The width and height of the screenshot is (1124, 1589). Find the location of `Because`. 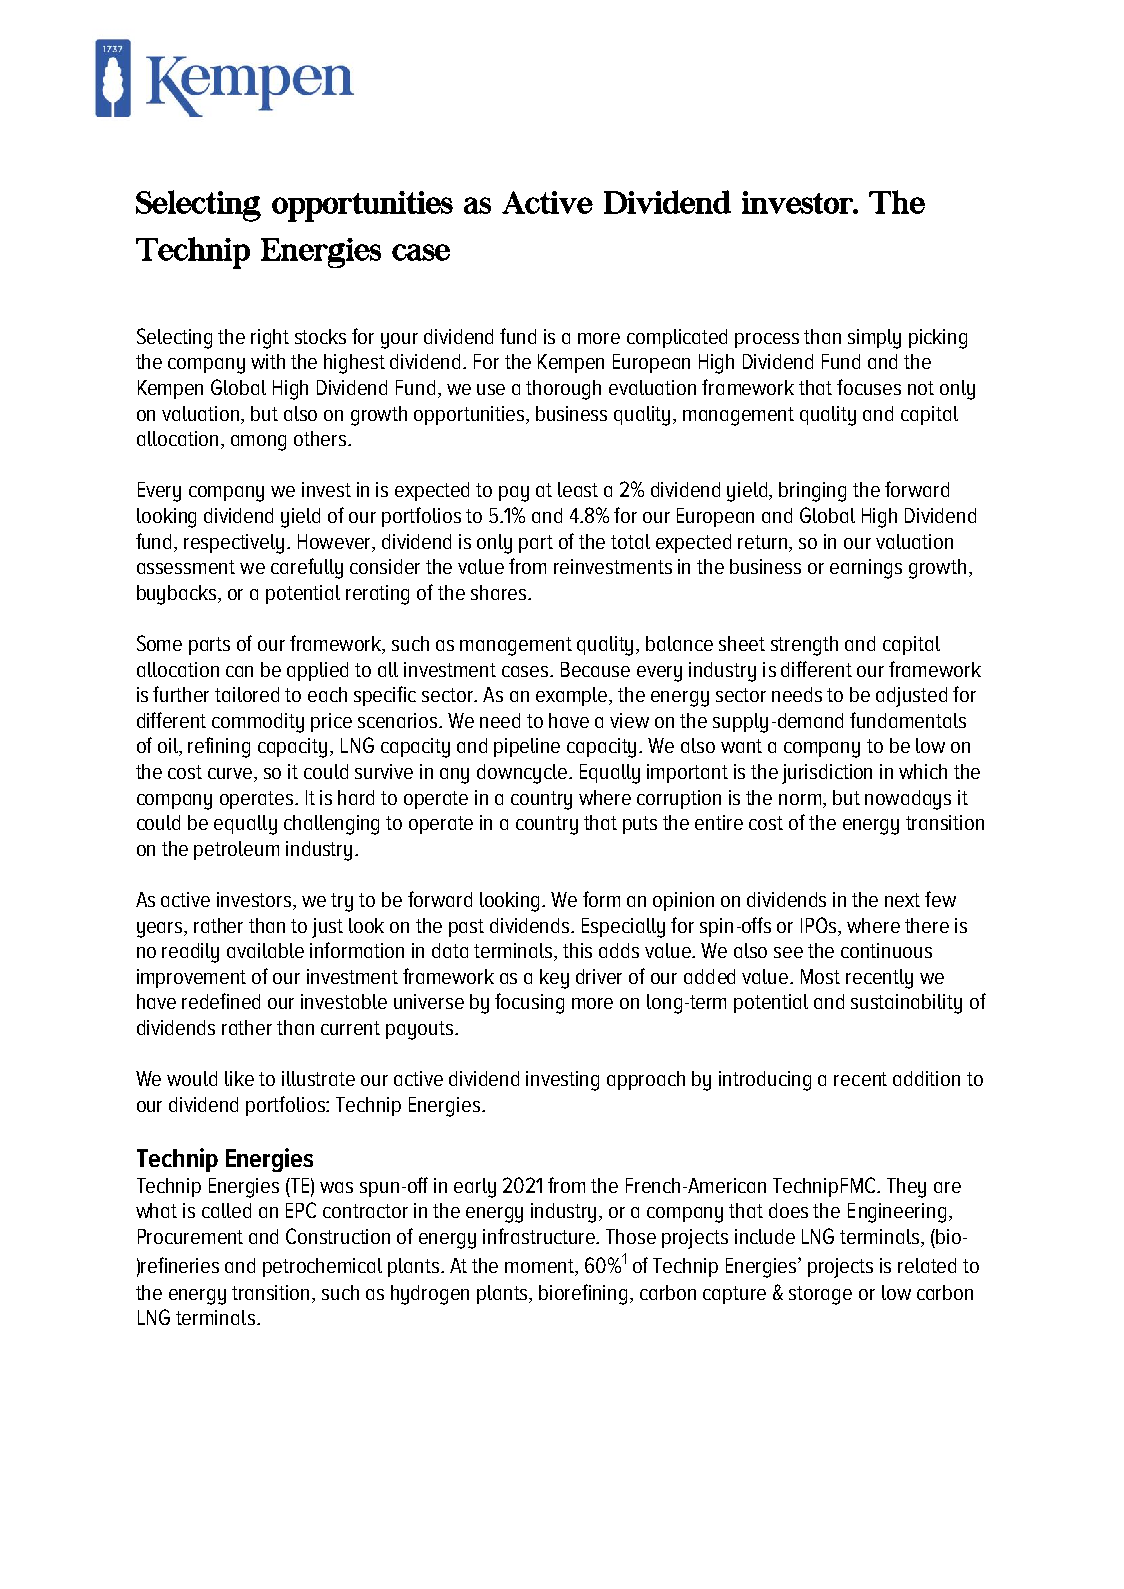

Because is located at coordinates (595, 669).
